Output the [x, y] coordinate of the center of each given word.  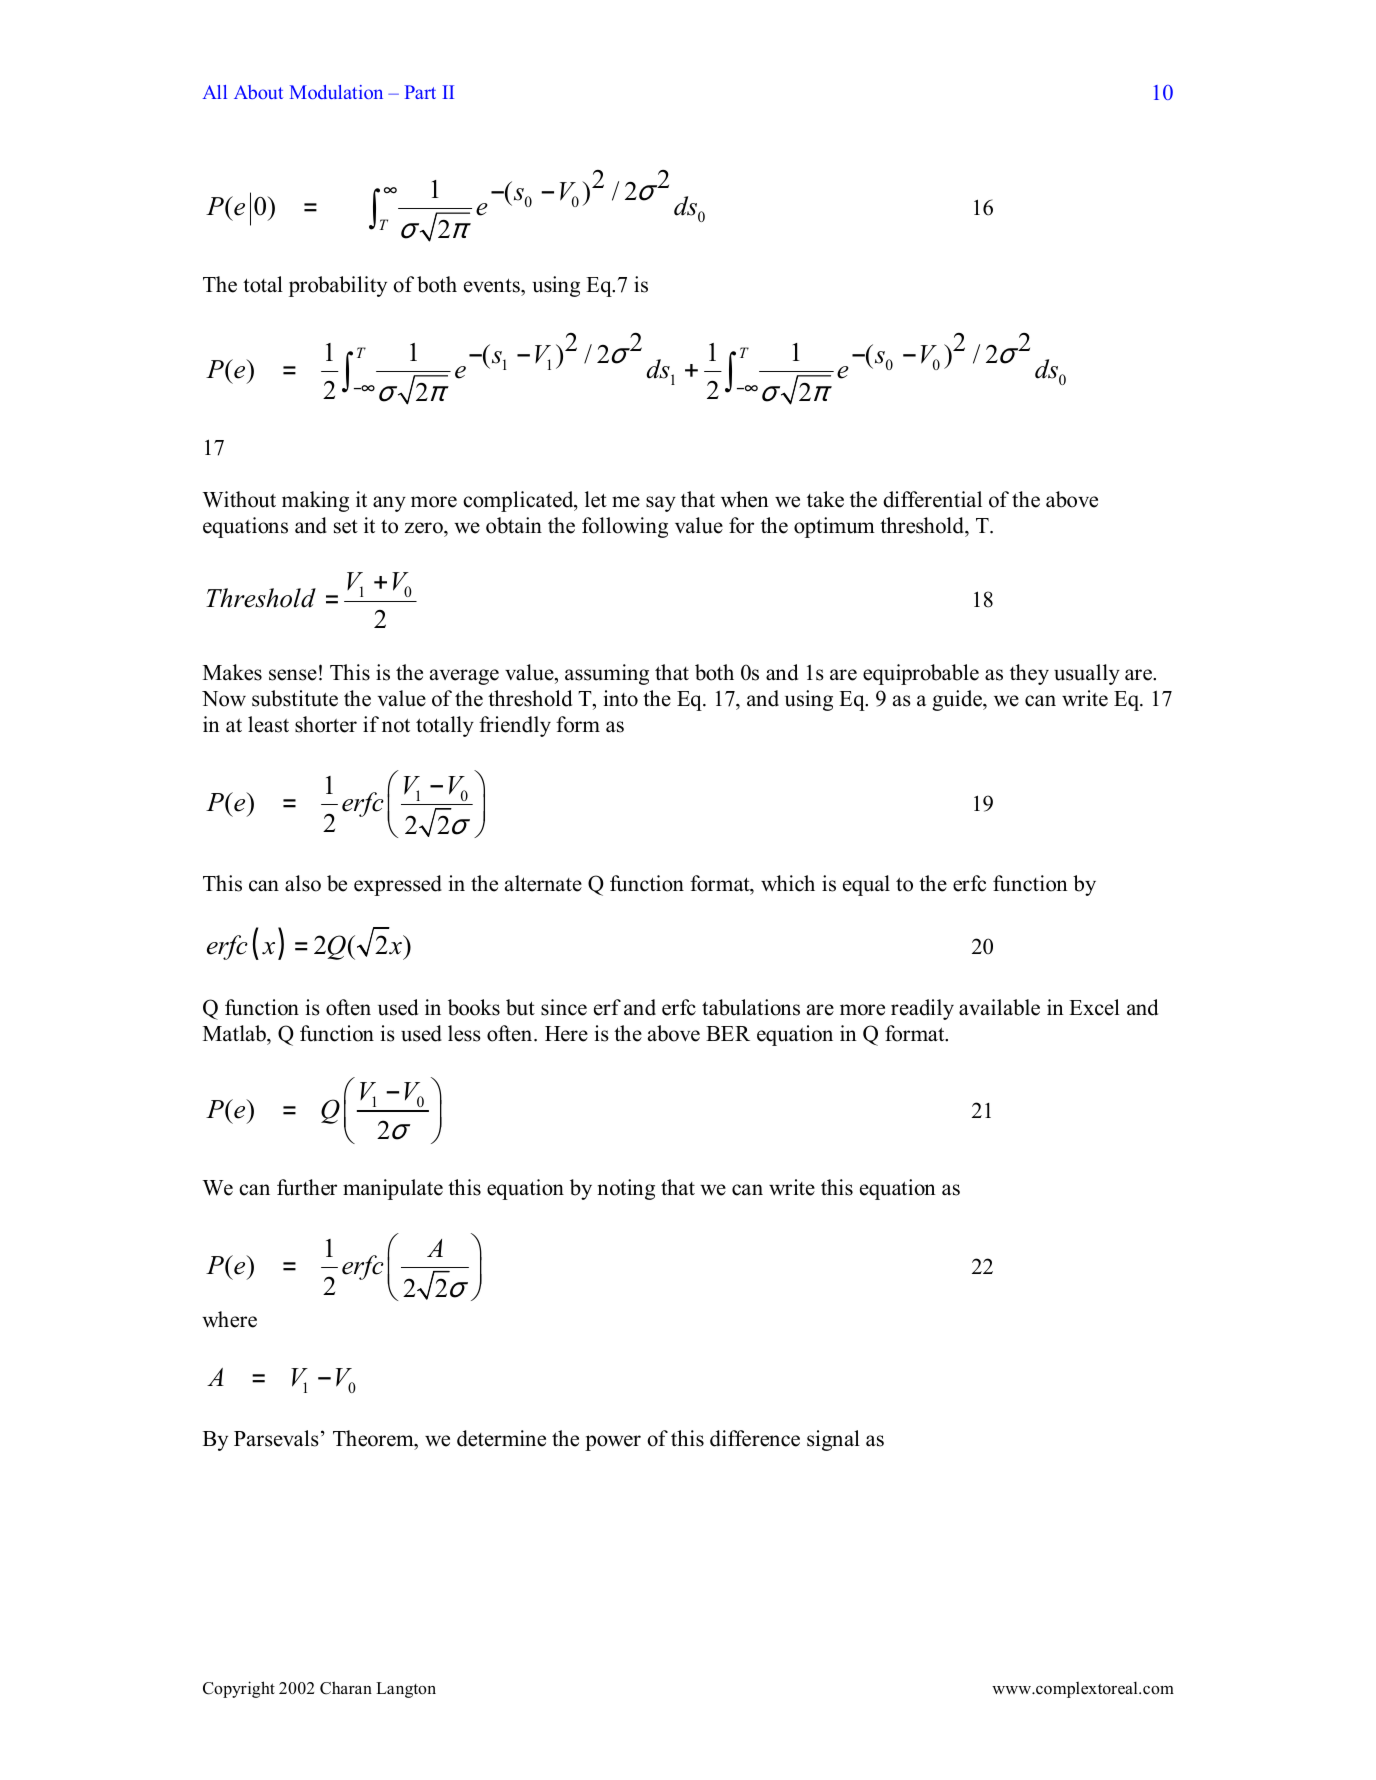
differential [932, 499]
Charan [346, 1688]
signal [833, 1440]
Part [420, 92]
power [613, 1443]
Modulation [336, 92]
